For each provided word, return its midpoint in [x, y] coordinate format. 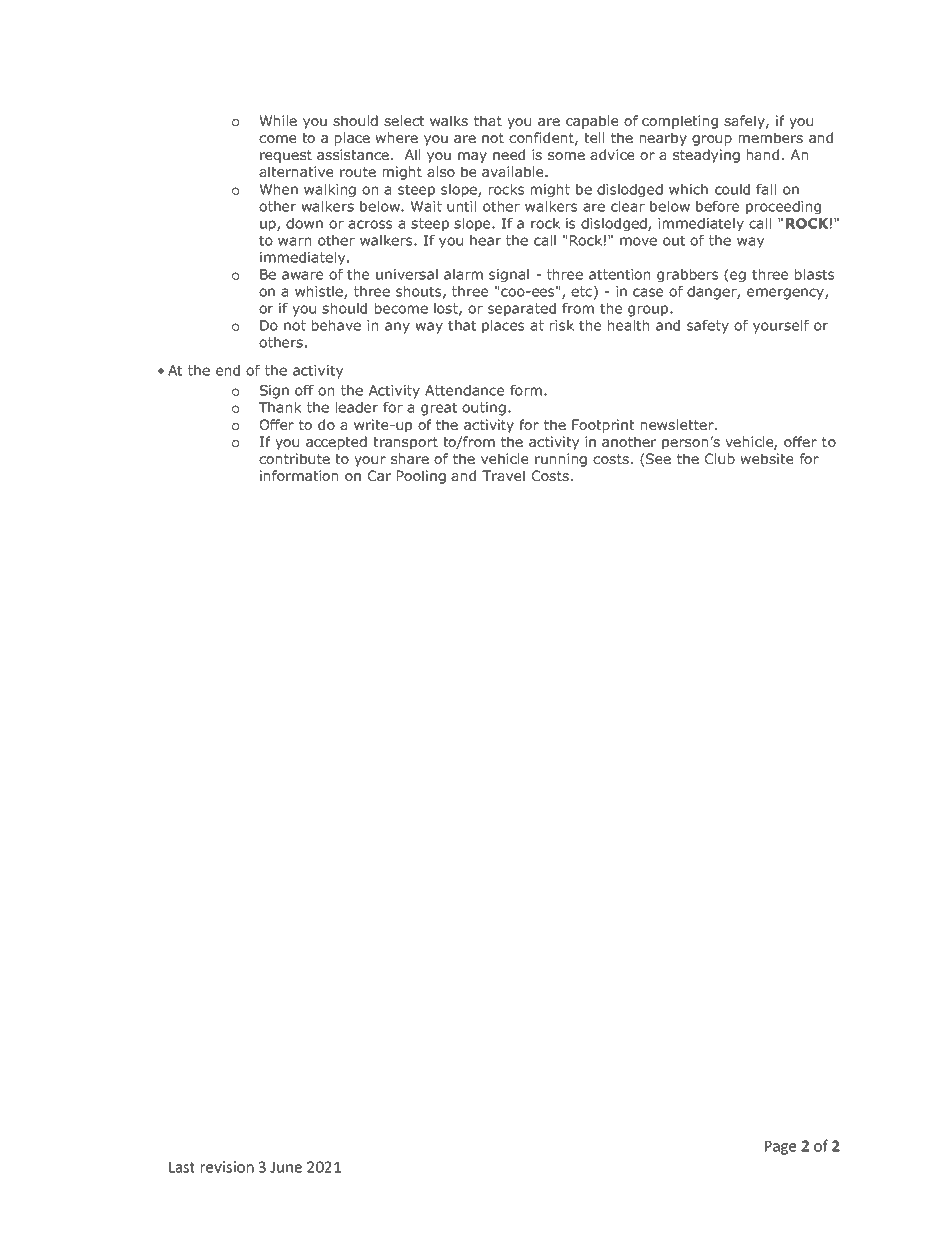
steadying [706, 156]
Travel [503, 475]
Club [720, 458]
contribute [294, 458]
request [286, 156]
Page [780, 1148]
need [509, 154]
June [286, 1167]
